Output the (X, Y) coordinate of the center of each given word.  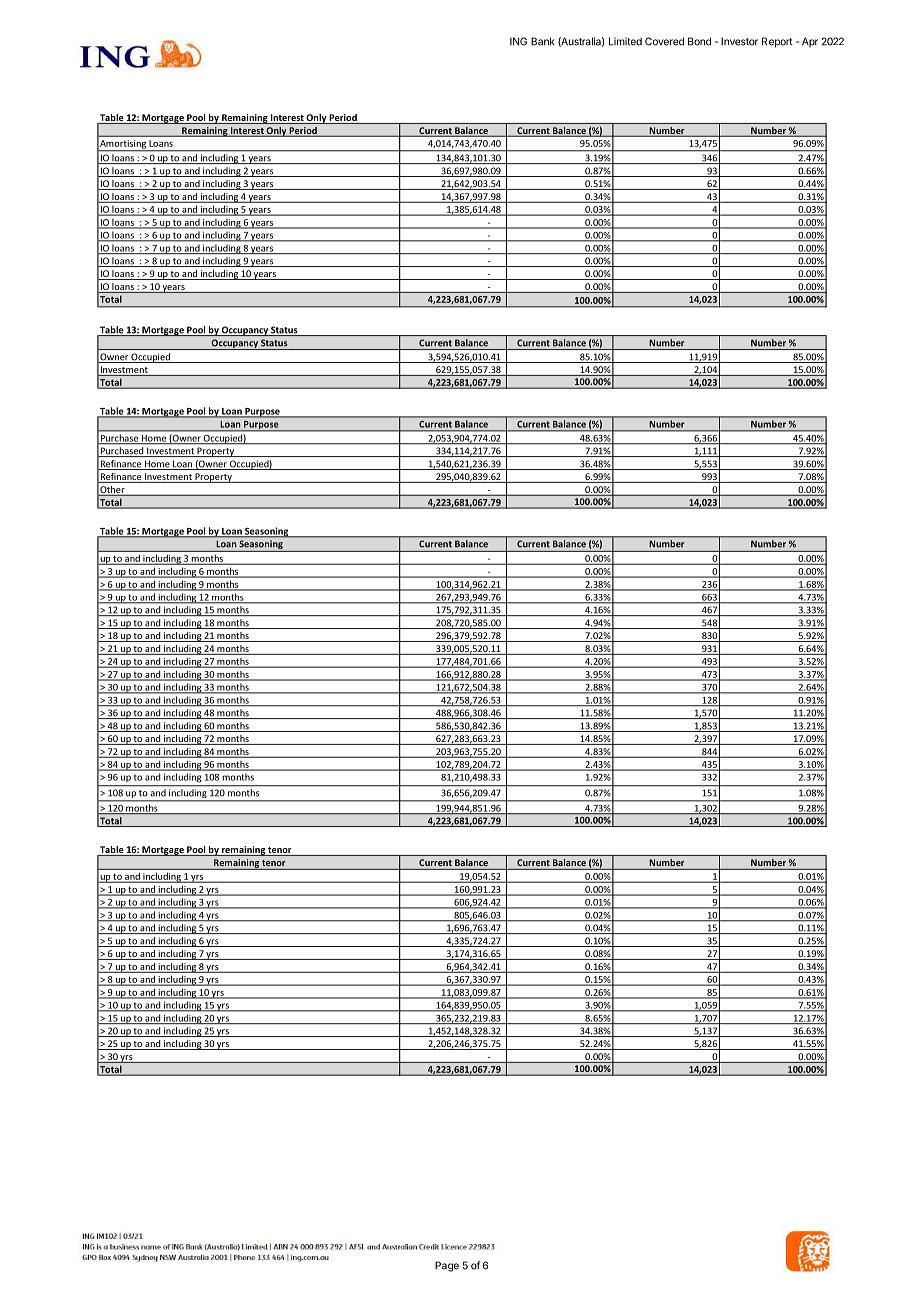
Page (447, 1266)
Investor (739, 41)
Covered (664, 41)
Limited (625, 41)
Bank (543, 41)
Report (777, 42)
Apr (810, 42)
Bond (699, 41)
